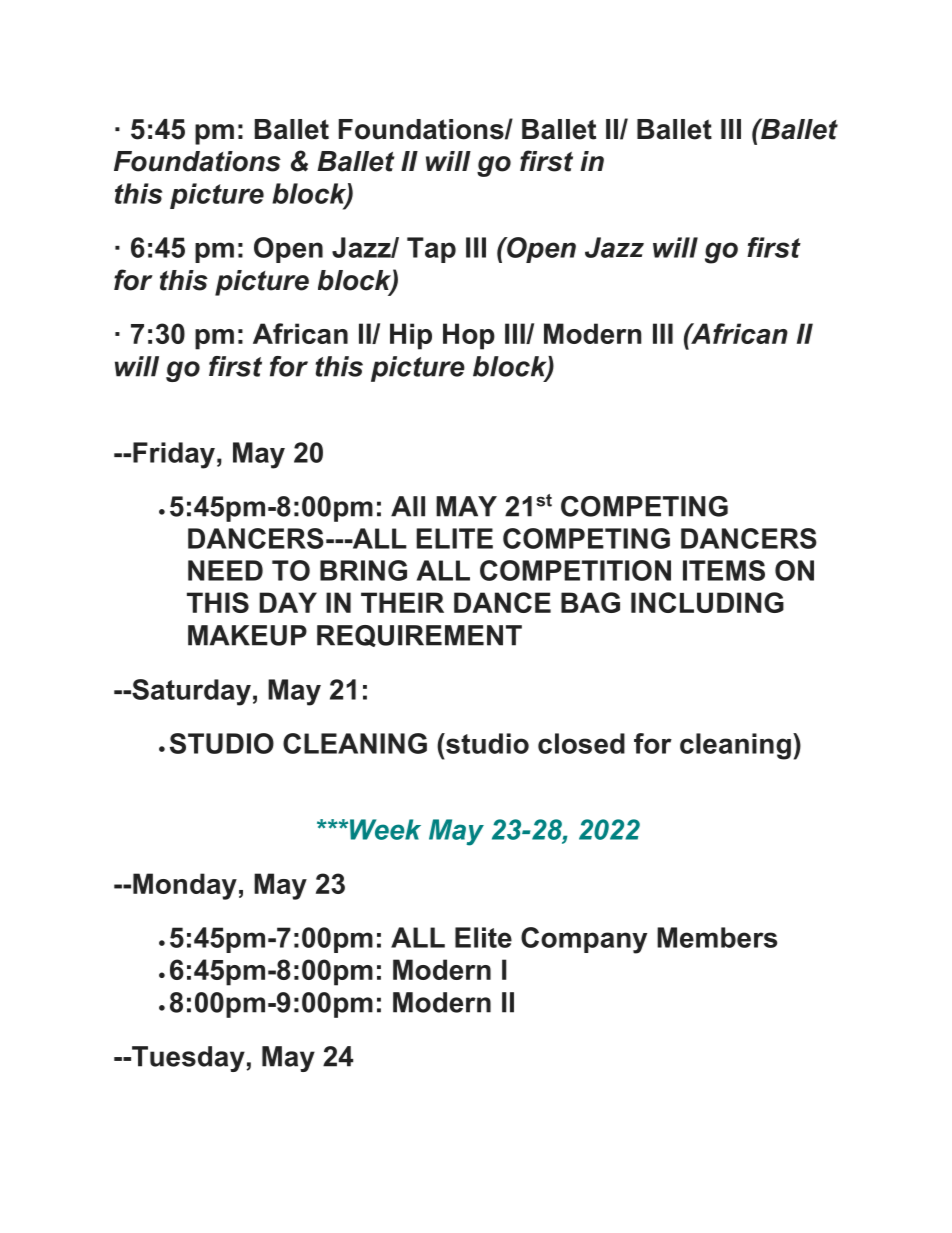 The width and height of the screenshot is (952, 1233). I want to click on Company, so click(584, 940).
